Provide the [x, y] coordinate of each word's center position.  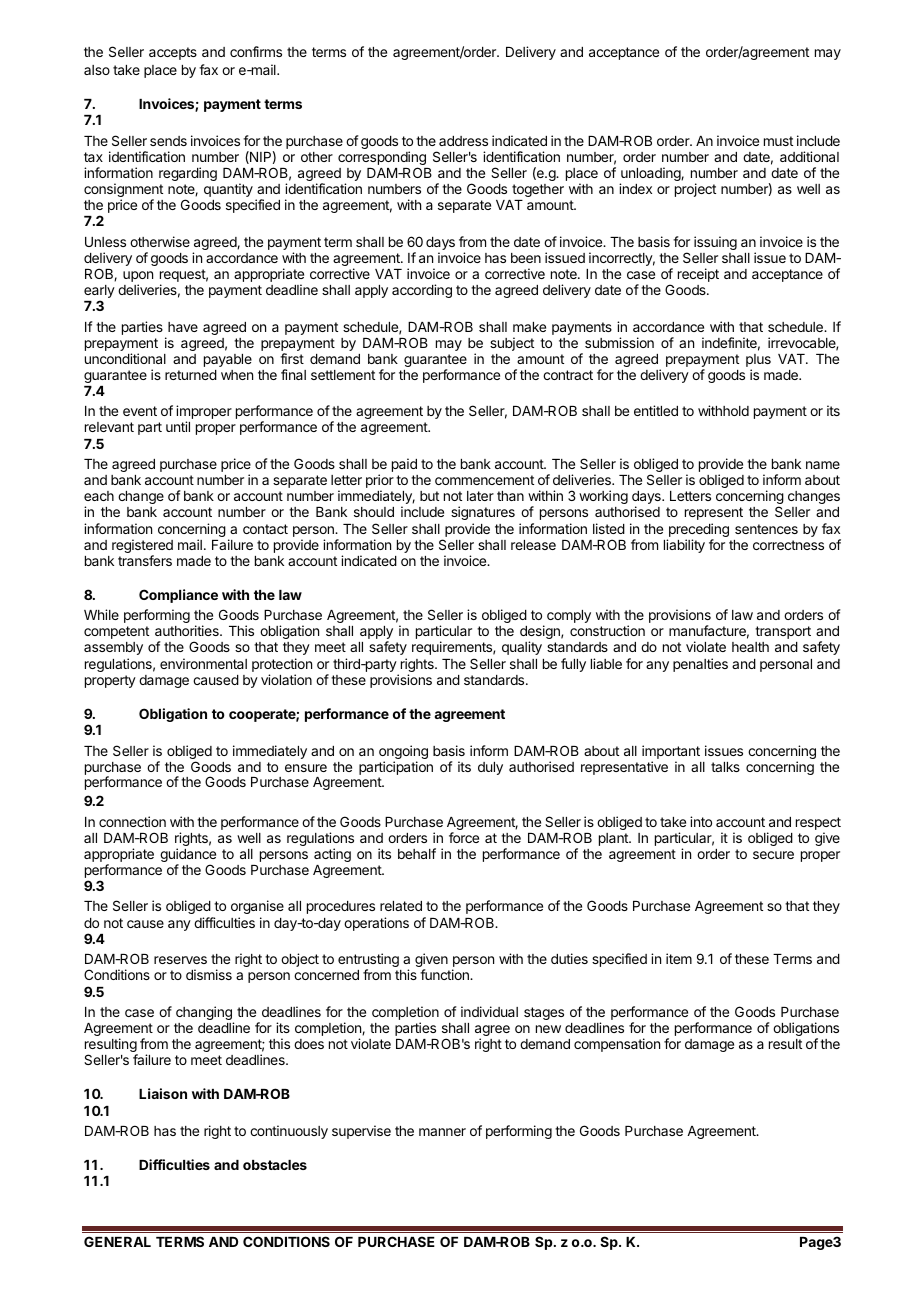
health [750, 647]
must [778, 141]
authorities [188, 630]
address [463, 141]
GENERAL [117, 1241]
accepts [173, 53]
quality [522, 648]
